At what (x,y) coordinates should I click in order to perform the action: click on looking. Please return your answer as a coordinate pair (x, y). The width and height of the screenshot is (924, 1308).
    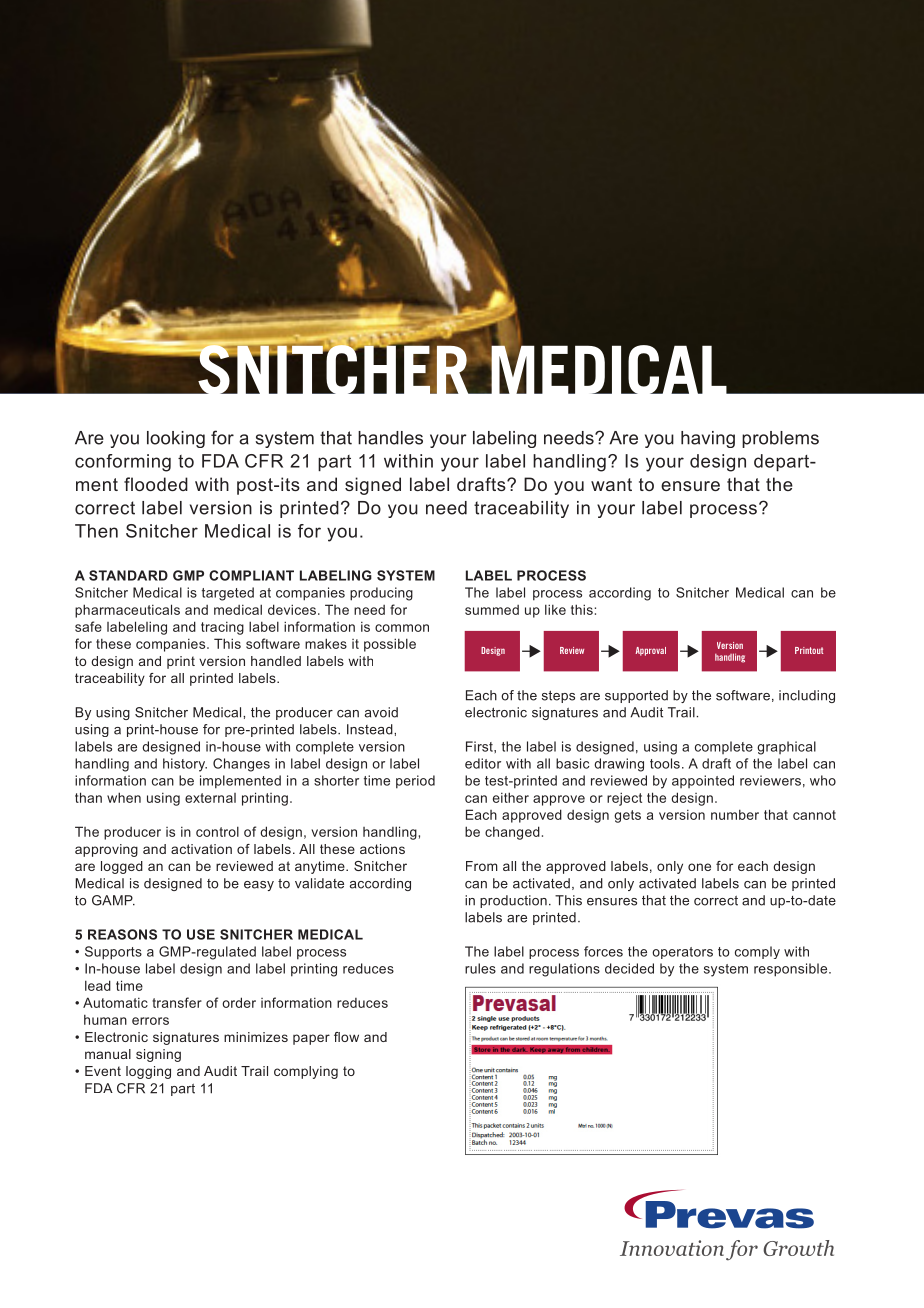
    Looking at the image, I should click on (176, 439).
